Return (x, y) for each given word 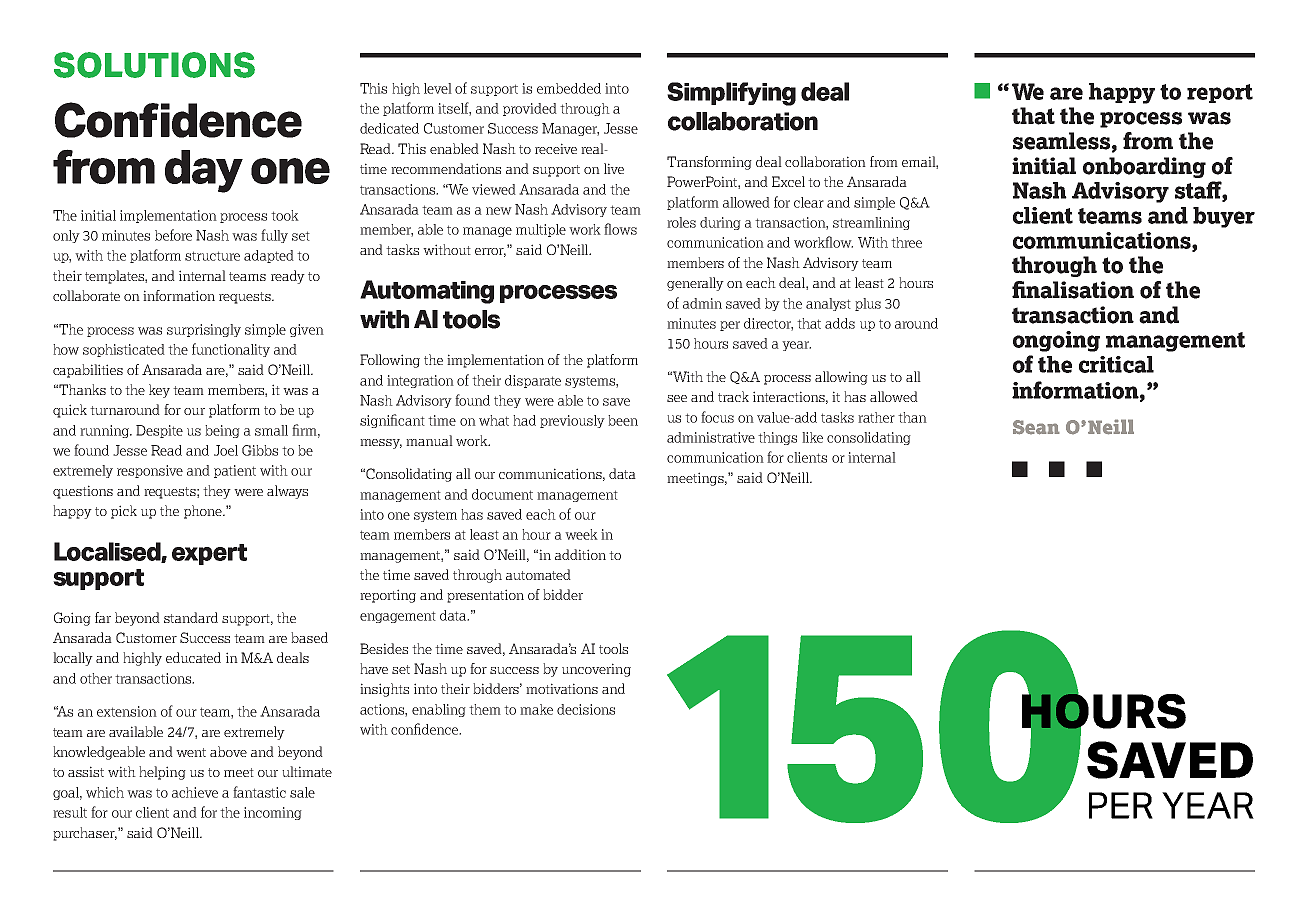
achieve (195, 792)
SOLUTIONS (154, 65)
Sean (1036, 427)
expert (209, 554)
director (768, 324)
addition (580, 554)
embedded (569, 88)
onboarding (1144, 167)
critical (1116, 364)
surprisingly (204, 330)
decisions (586, 709)
